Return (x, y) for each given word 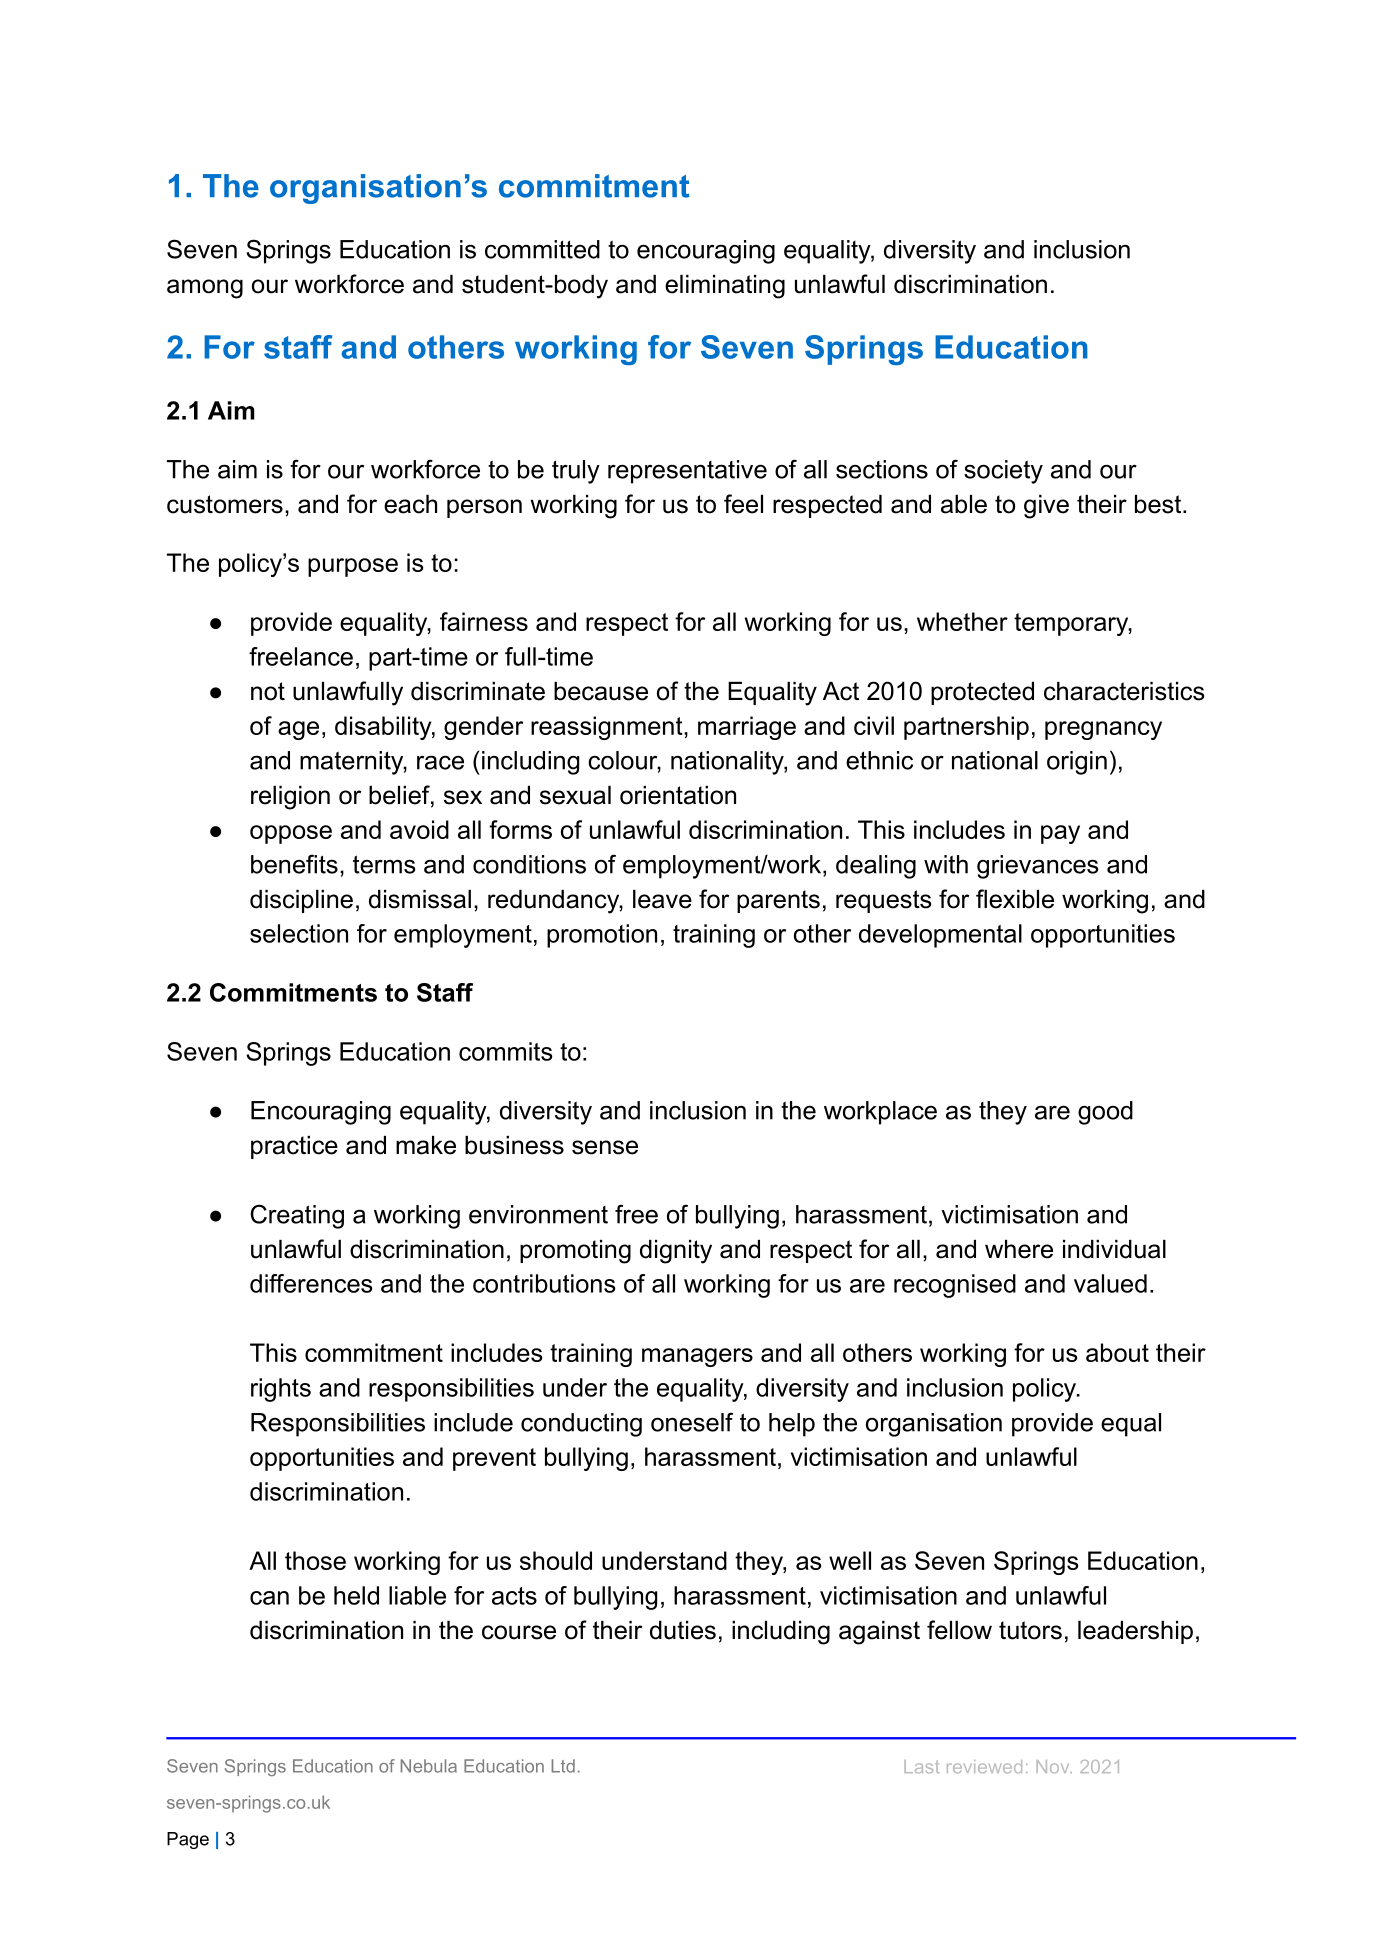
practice (294, 1147)
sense (605, 1147)
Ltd (563, 1766)
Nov (1054, 1766)
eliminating (725, 287)
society (1003, 472)
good (1105, 1113)
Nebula (429, 1766)
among (205, 289)
